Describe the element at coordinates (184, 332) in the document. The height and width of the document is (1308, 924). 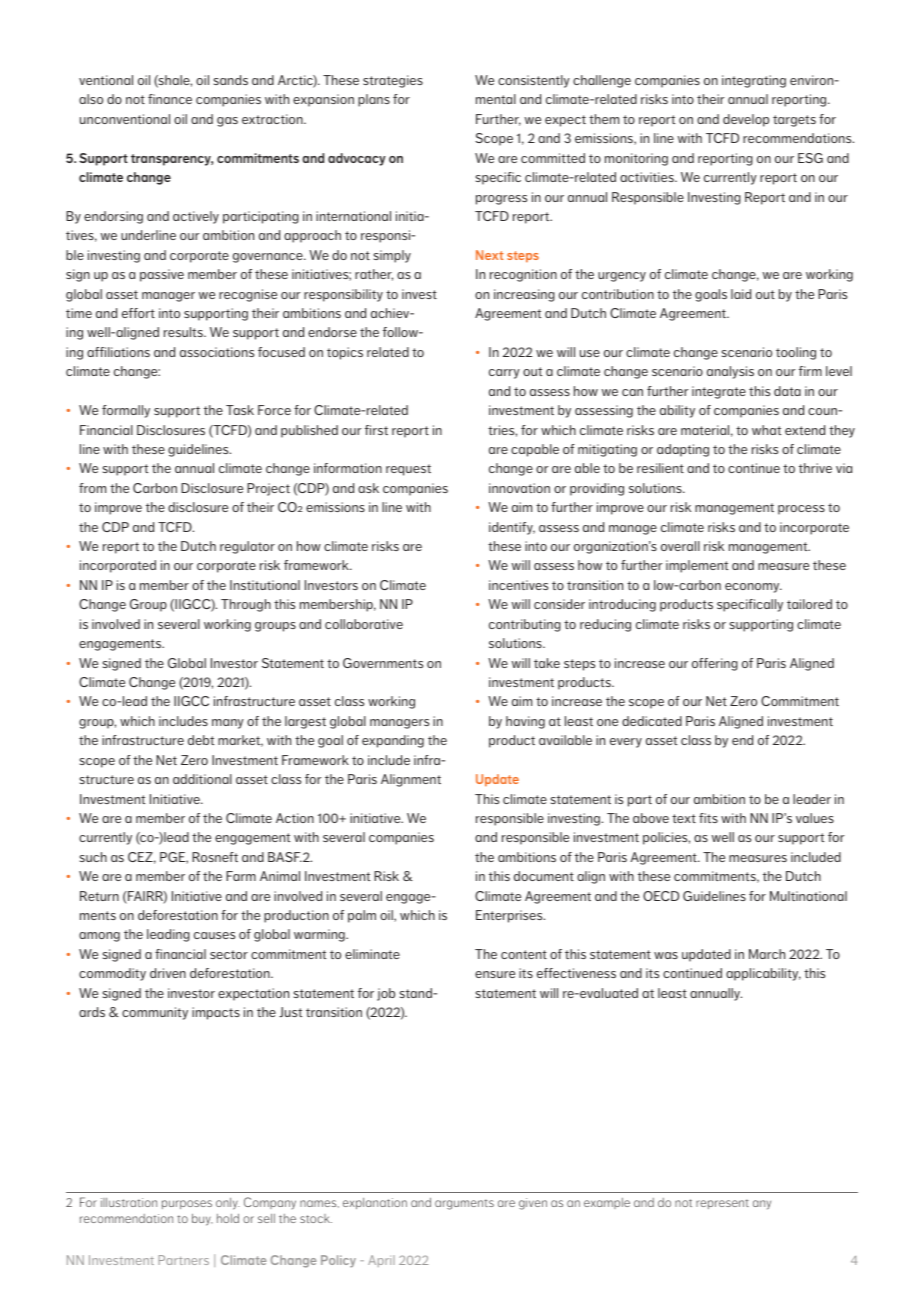
I see `results` at that location.
